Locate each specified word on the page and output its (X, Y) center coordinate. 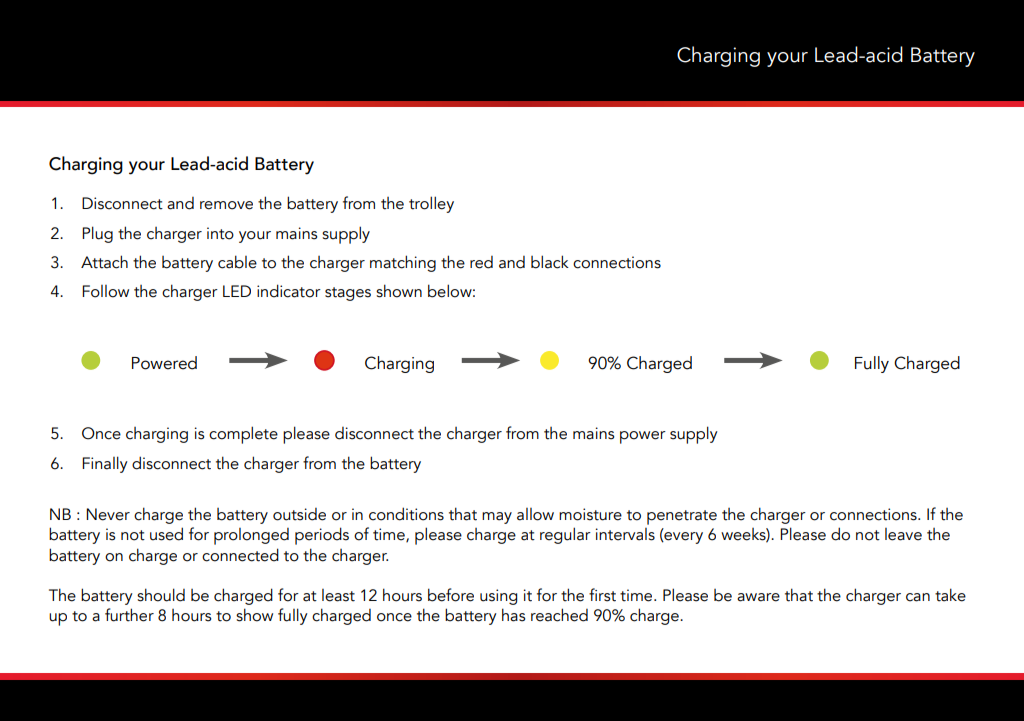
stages (348, 294)
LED (237, 291)
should (161, 595)
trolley (431, 204)
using (498, 597)
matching (403, 263)
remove (226, 205)
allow (535, 514)
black (550, 262)
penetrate (682, 517)
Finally (105, 464)
